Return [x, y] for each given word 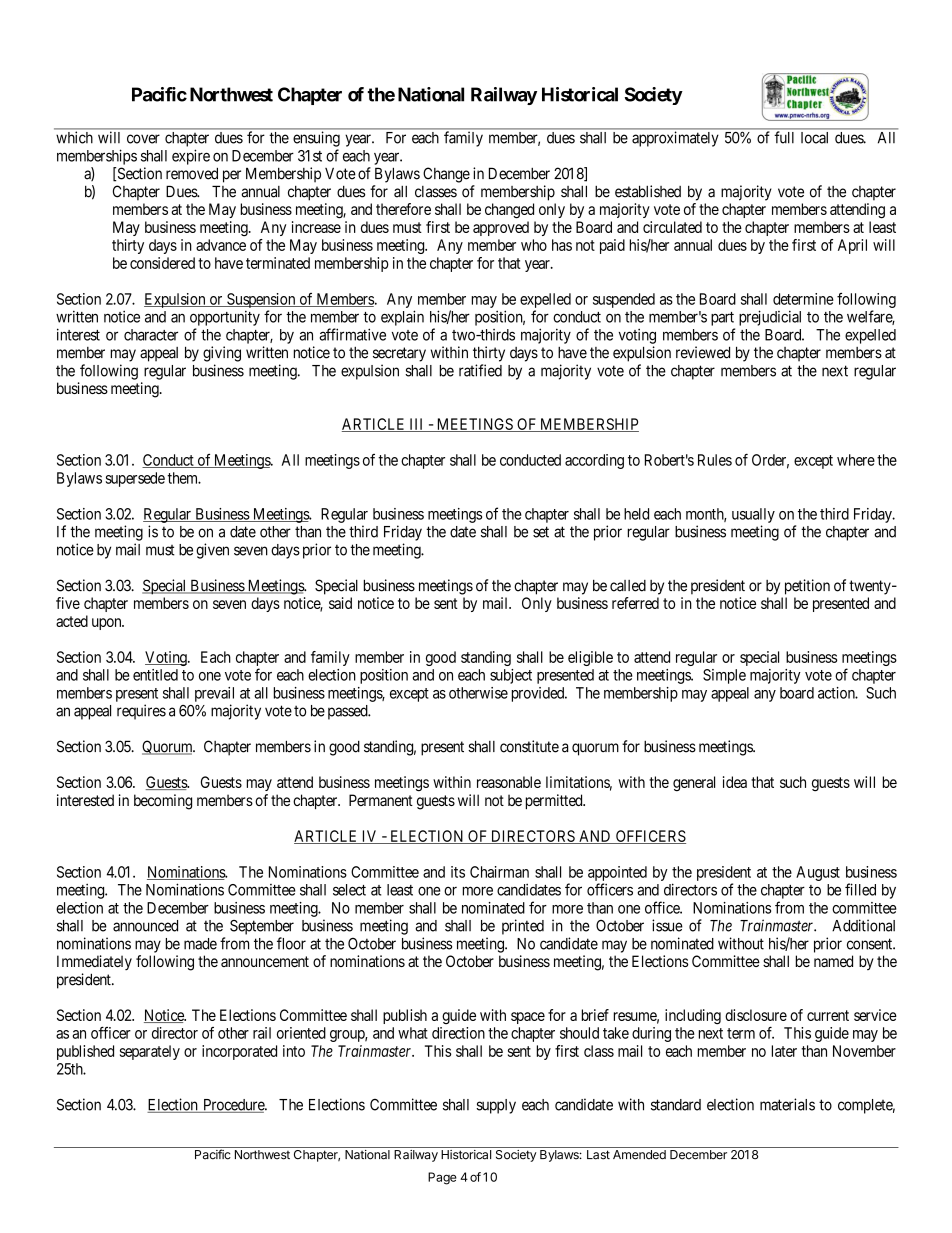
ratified [480, 370]
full [784, 137]
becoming [163, 802]
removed [192, 173]
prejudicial [770, 318]
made [200, 944]
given [212, 551]
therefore [403, 209]
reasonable [509, 782]
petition [807, 587]
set [541, 532]
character [151, 335]
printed [523, 927]
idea [735, 782]
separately [150, 1052]
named [833, 961]
